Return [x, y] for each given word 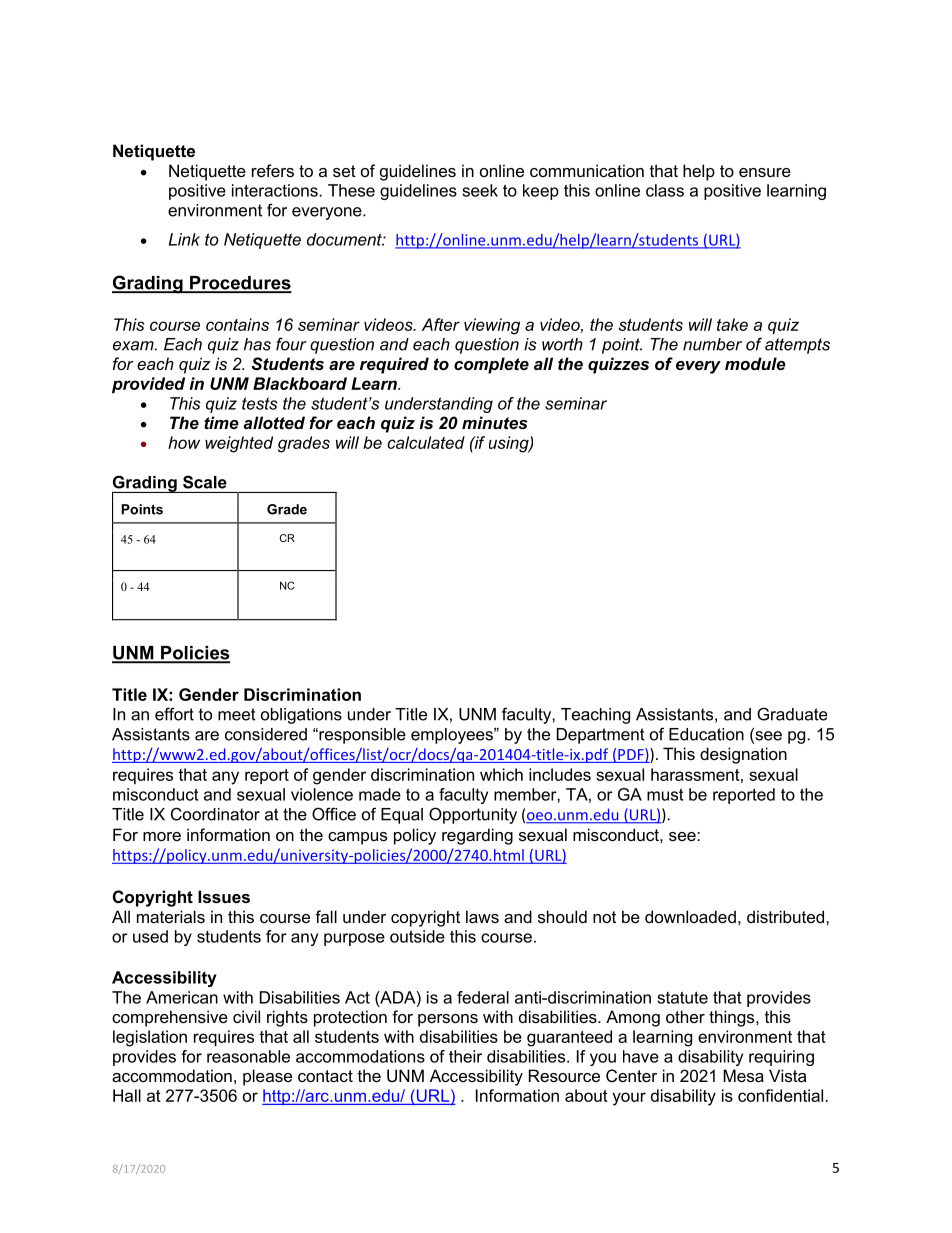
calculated [426, 442]
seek [480, 190]
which [501, 774]
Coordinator [215, 814]
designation [743, 755]
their [465, 1056]
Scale [205, 482]
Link [184, 239]
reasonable [248, 1056]
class [665, 190]
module [755, 363]
